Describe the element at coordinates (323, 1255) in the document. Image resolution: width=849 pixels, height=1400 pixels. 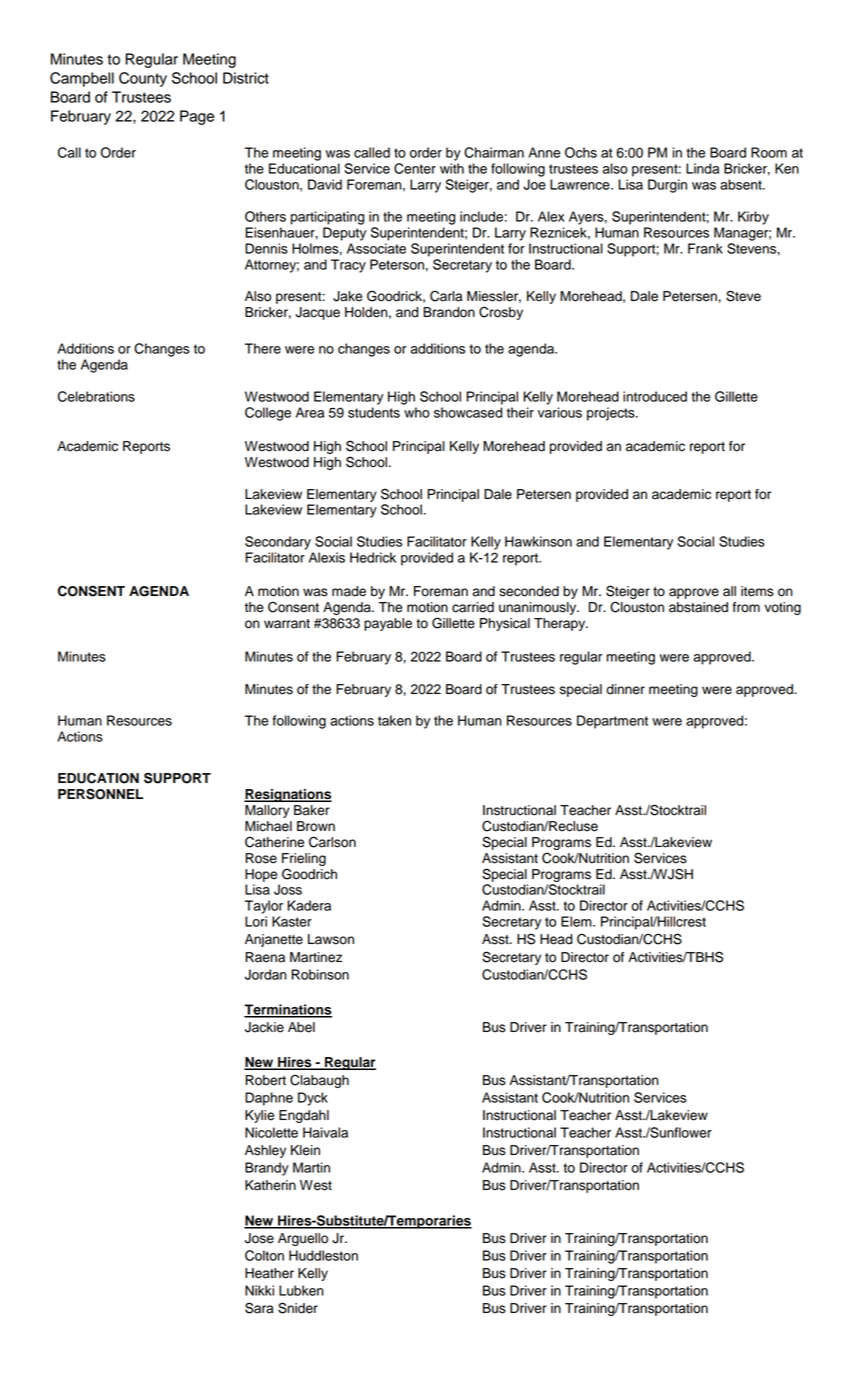
I see `Huddleston` at that location.
